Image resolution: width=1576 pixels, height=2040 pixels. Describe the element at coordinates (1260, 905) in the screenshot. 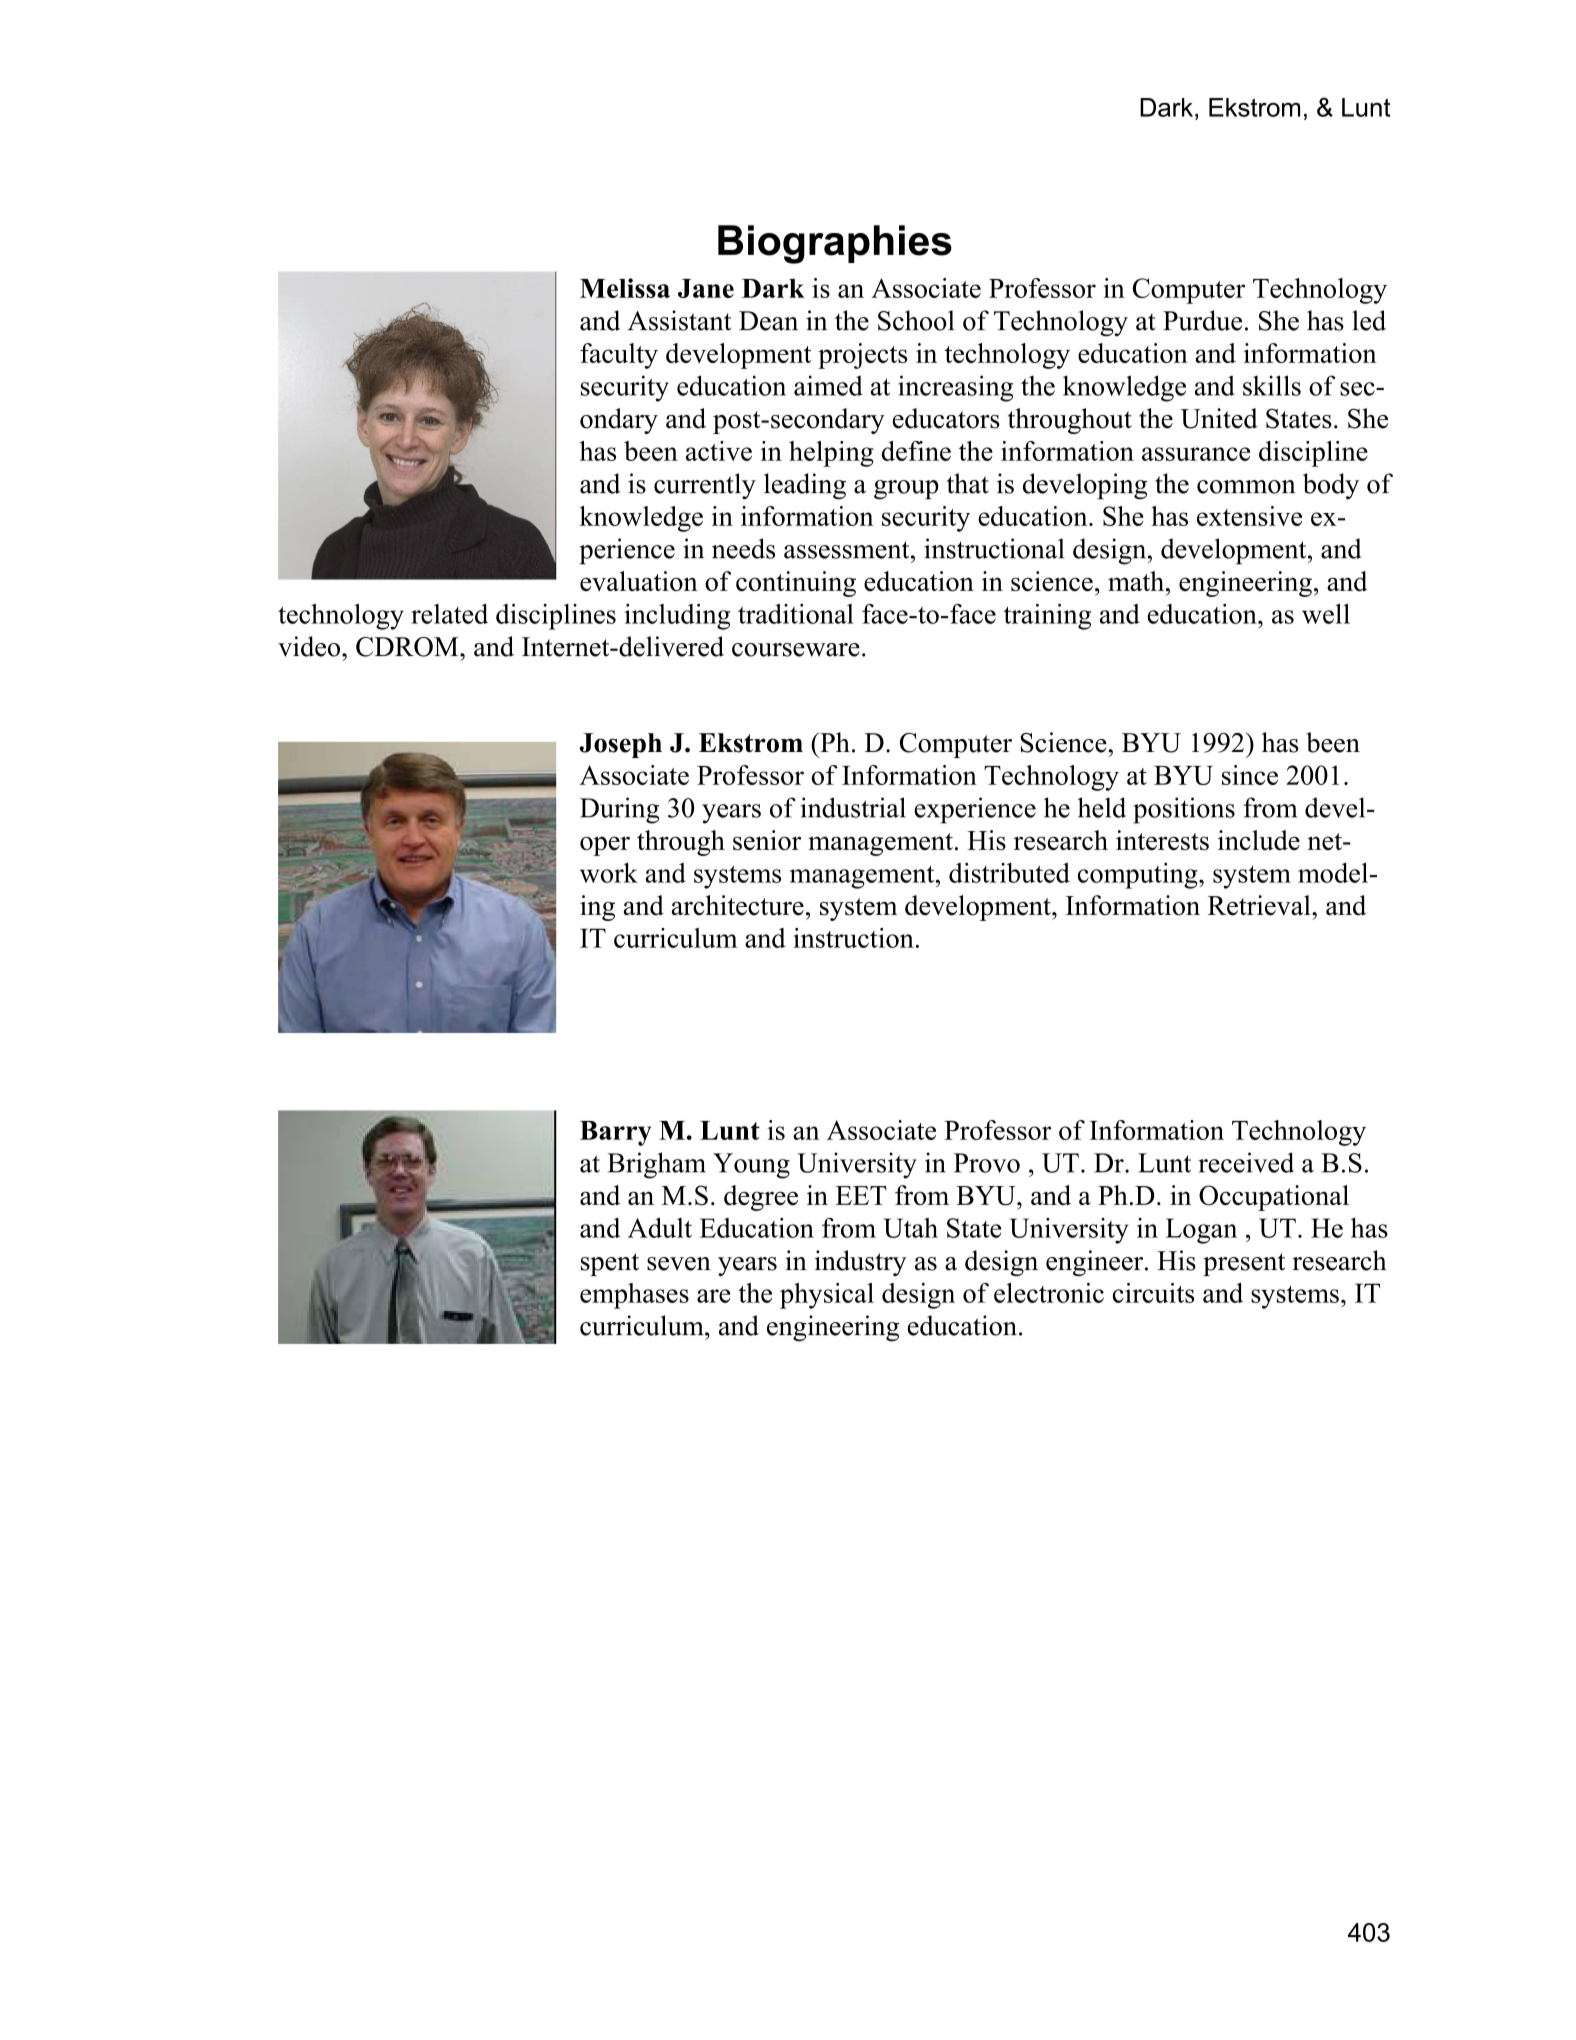

I see `Retrieval` at that location.
